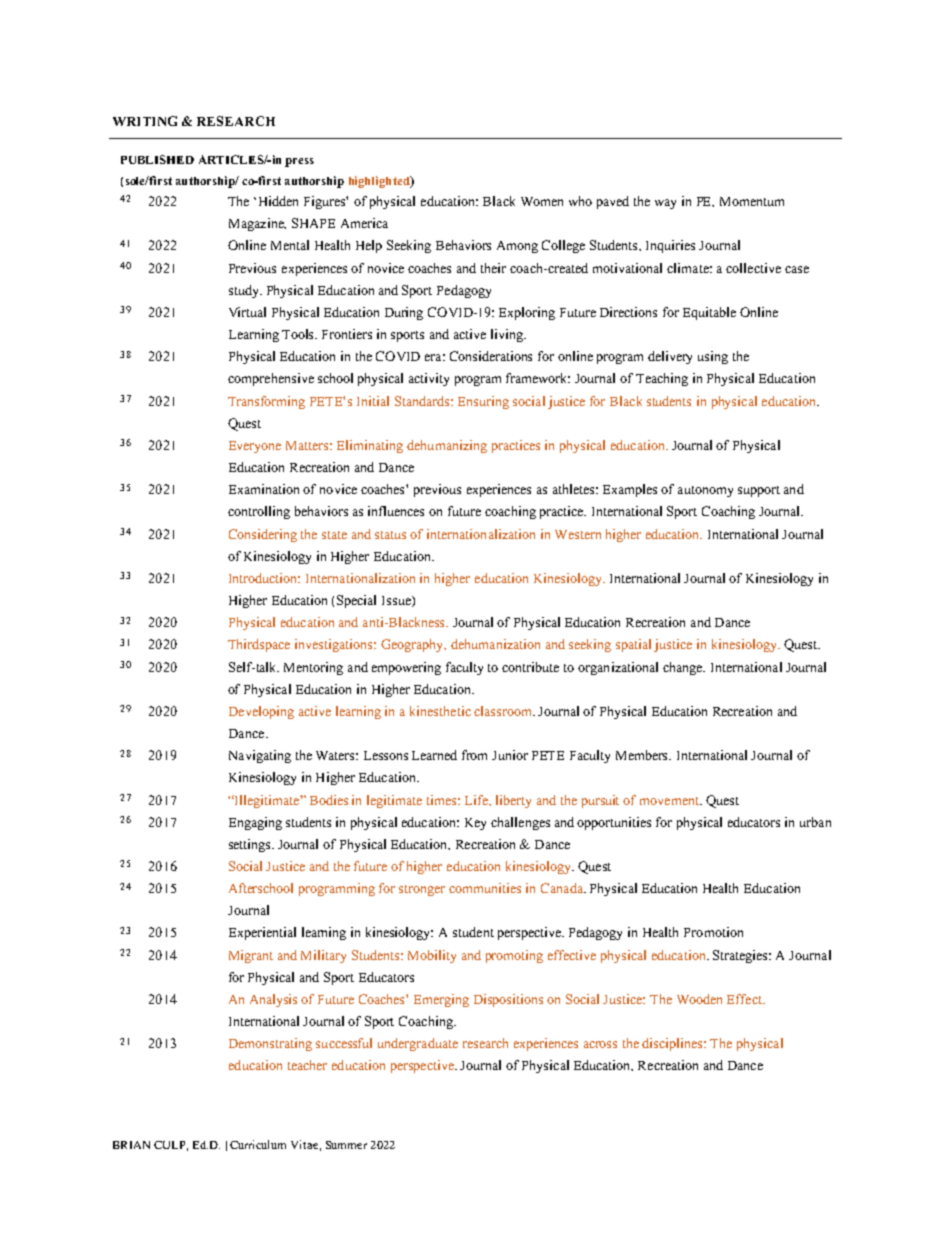  I want to click on Engaging, so click(255, 823).
